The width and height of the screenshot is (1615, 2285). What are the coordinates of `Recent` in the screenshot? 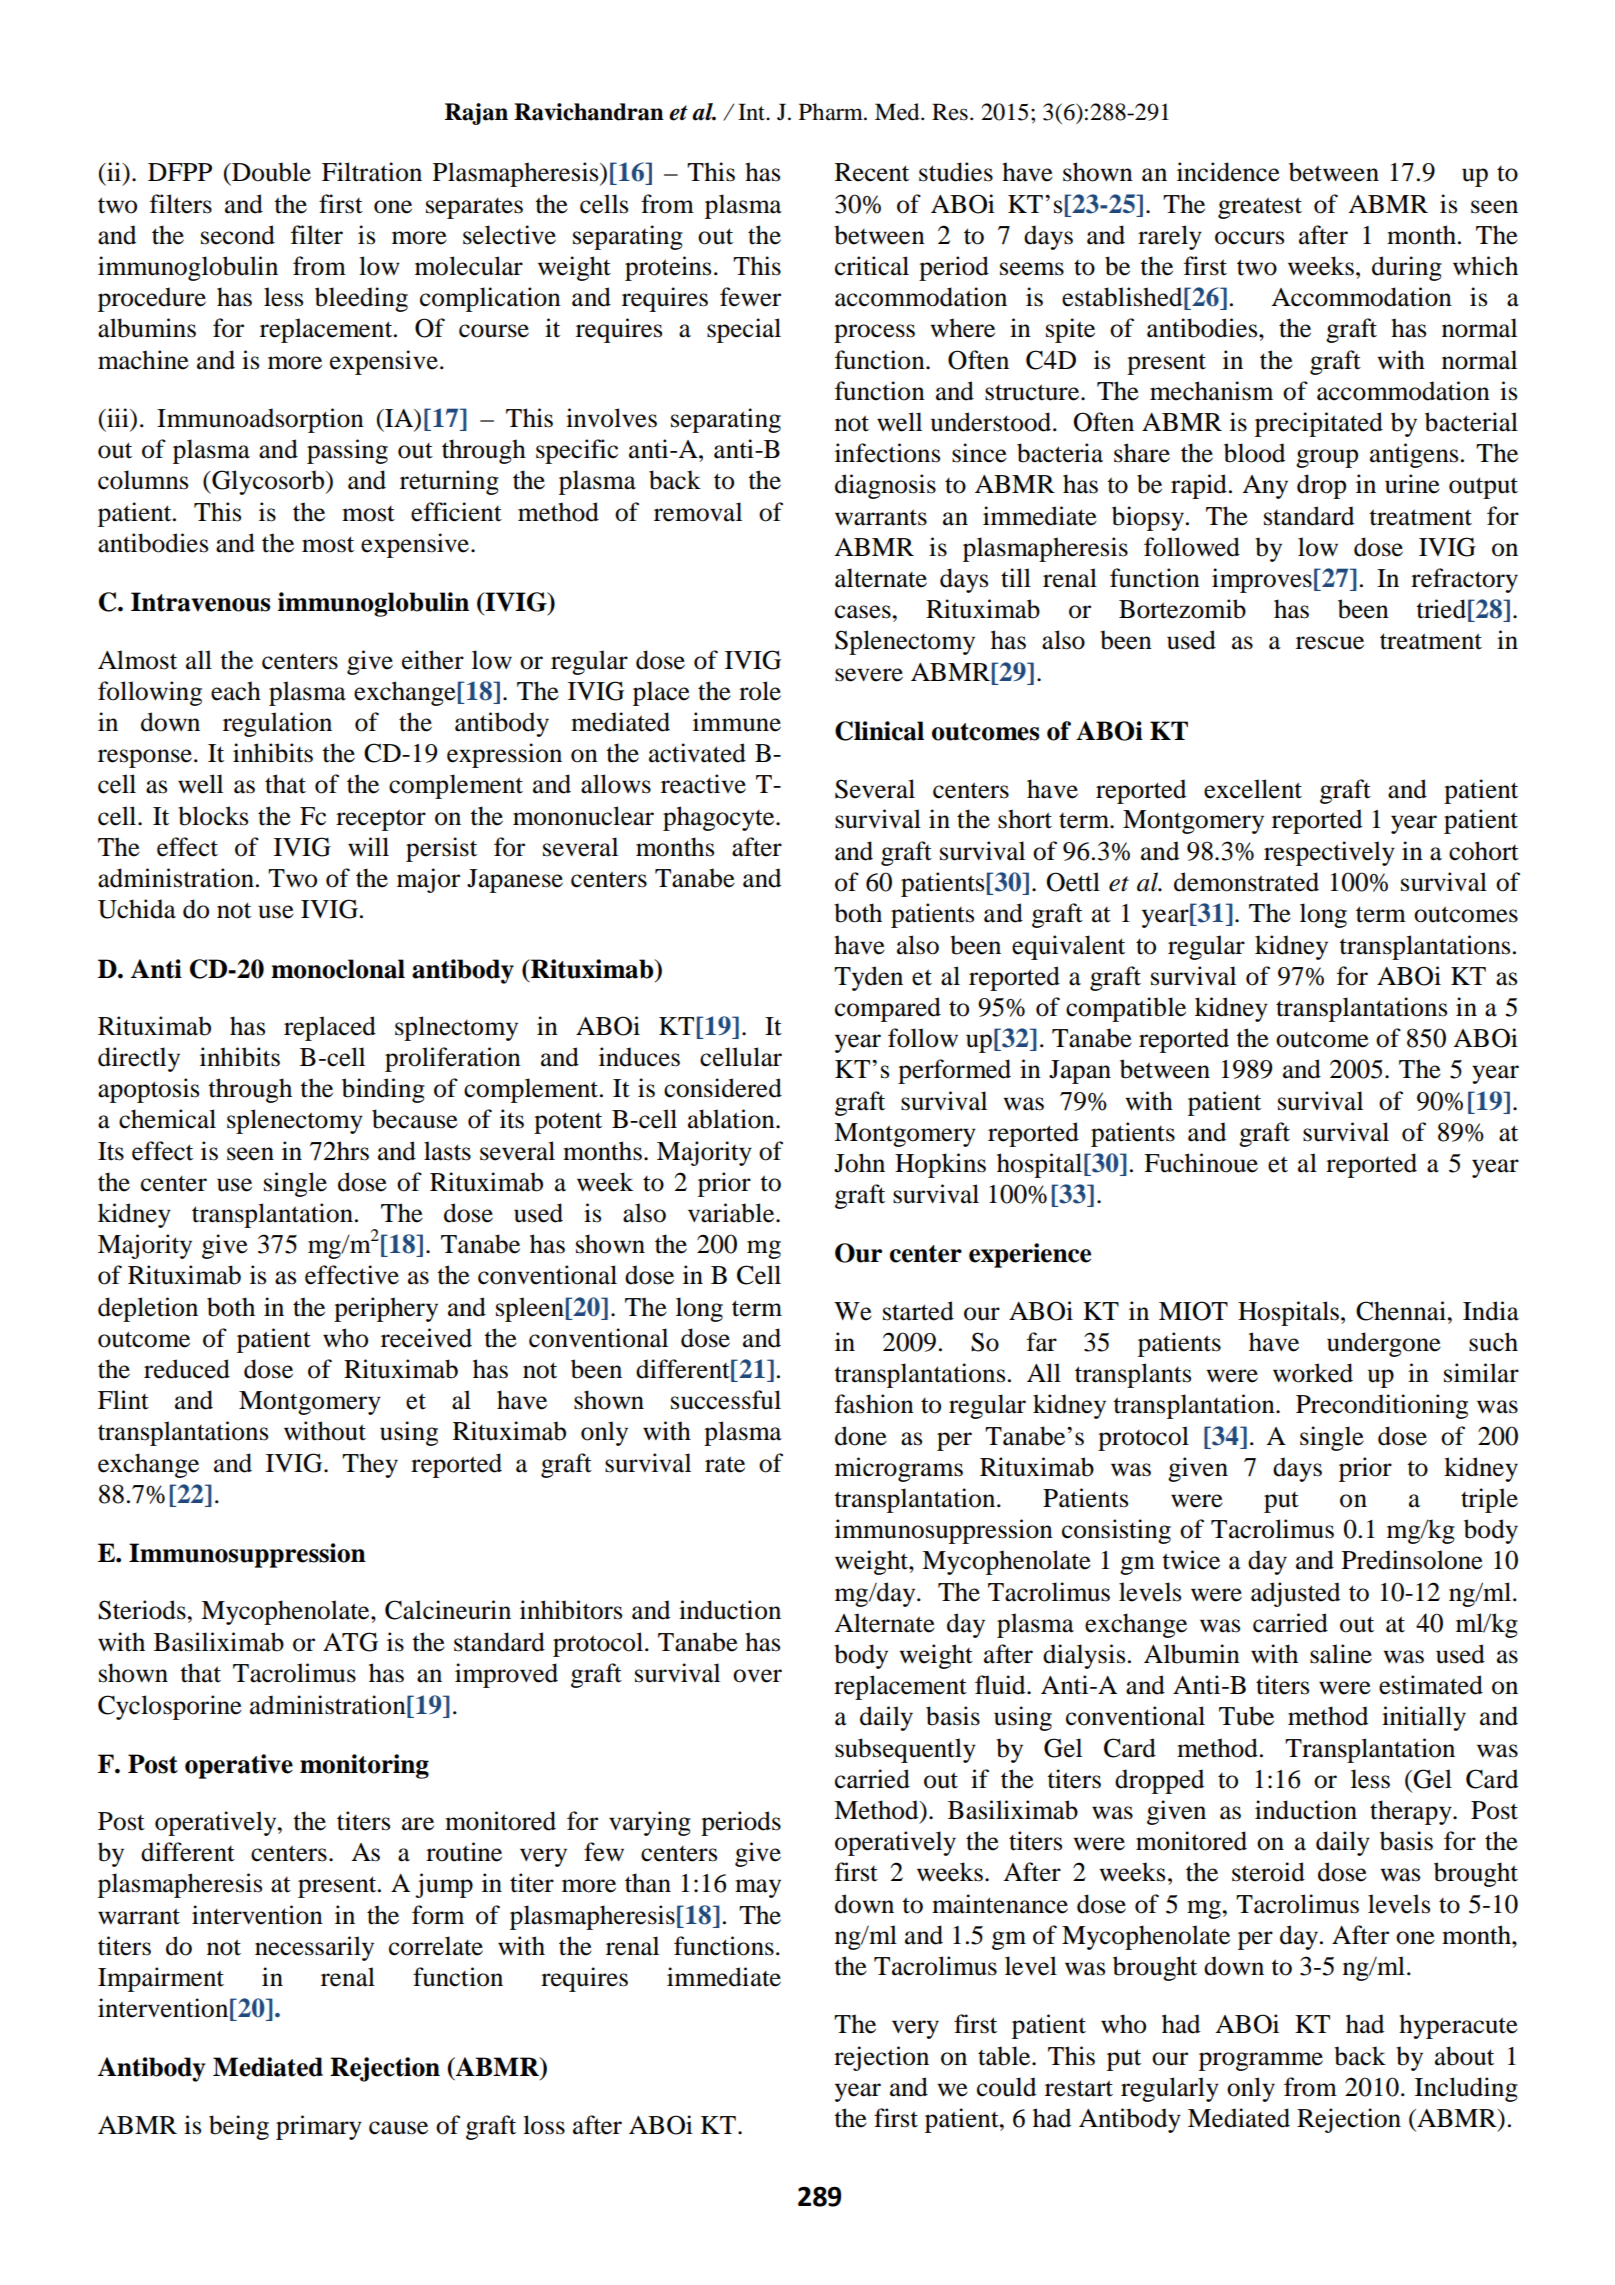 It's located at (872, 172).
